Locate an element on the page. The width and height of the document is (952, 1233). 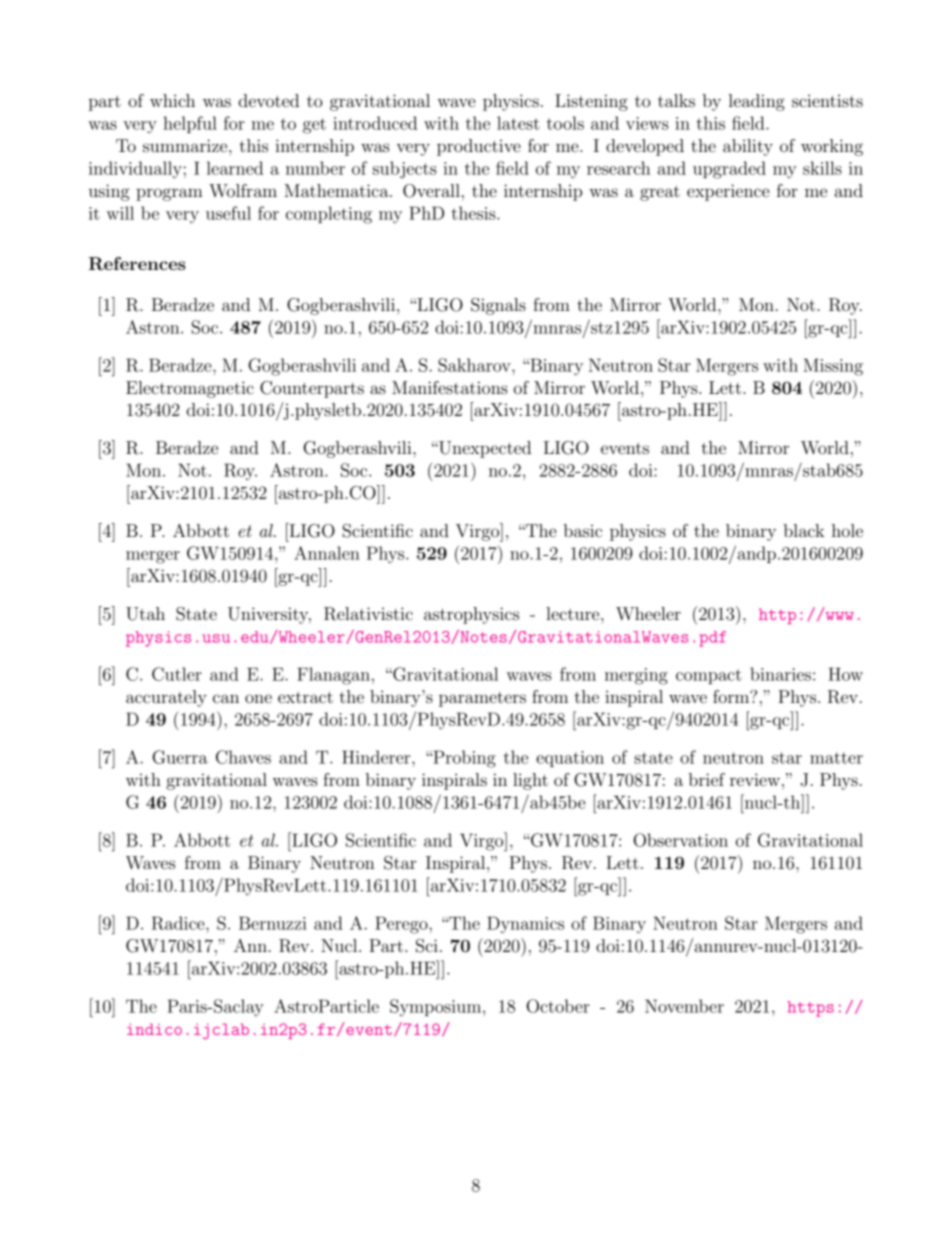
black is located at coordinates (804, 530).
